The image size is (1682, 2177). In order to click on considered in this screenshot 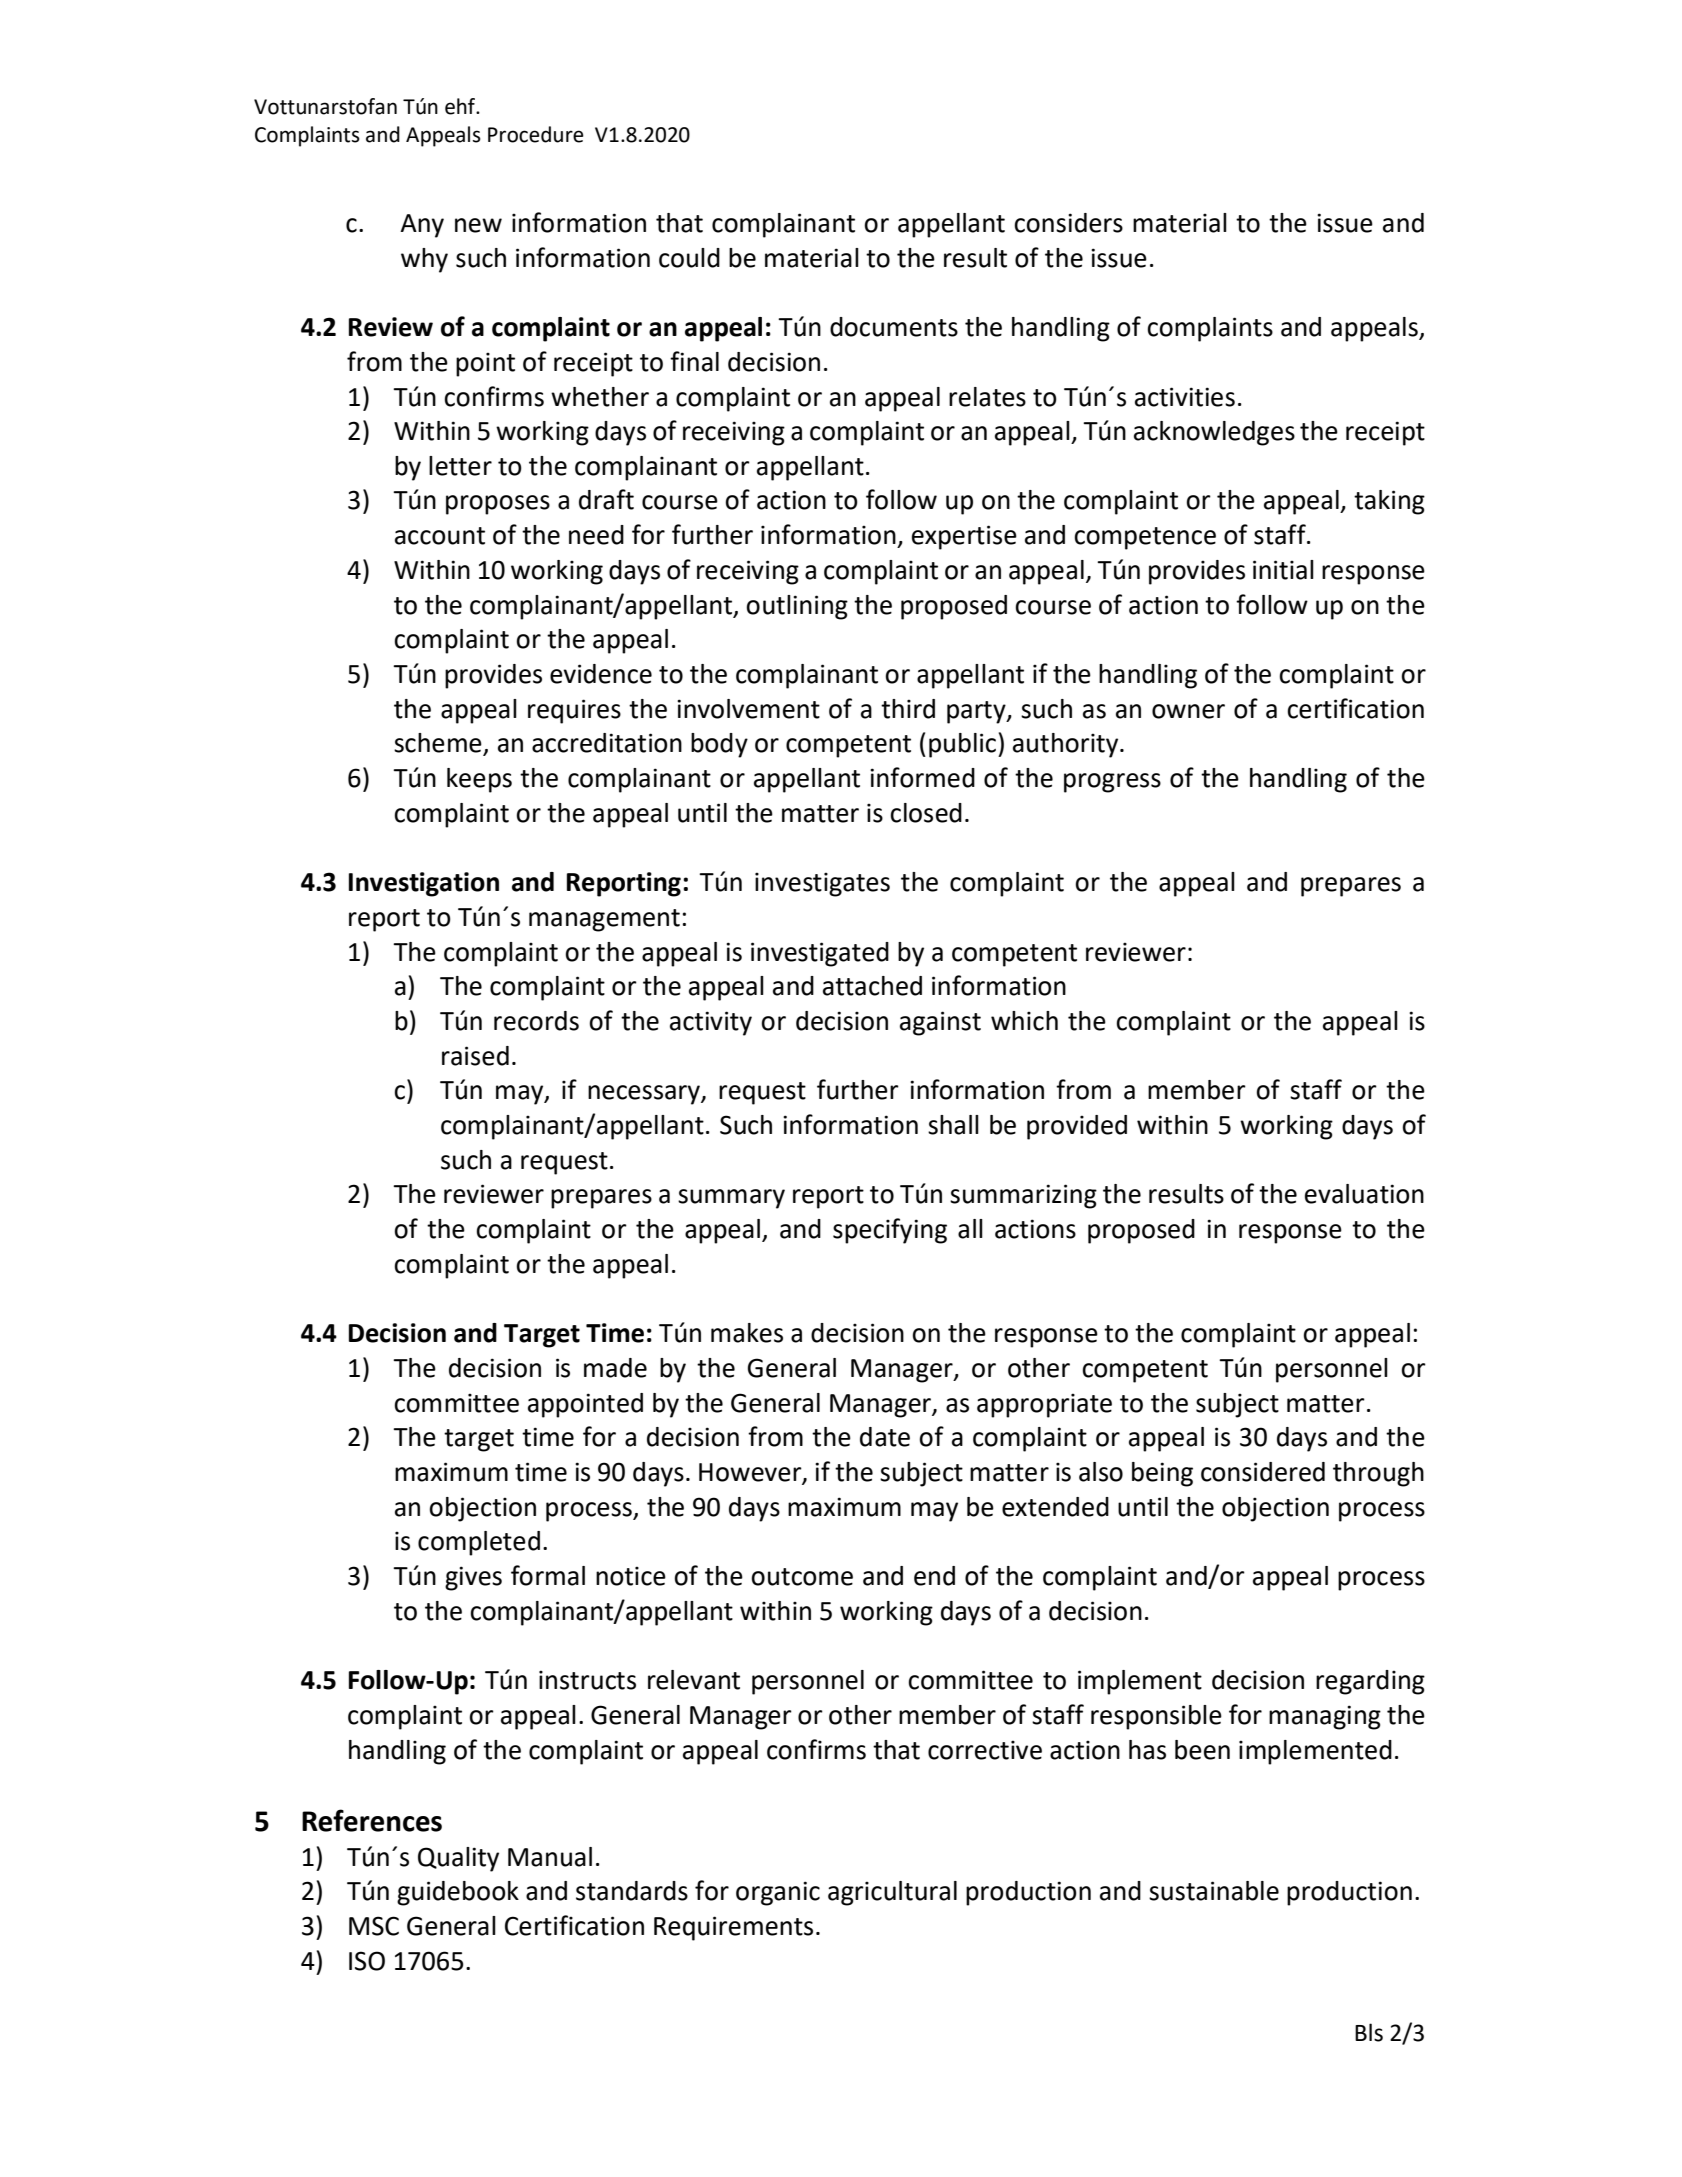, I will do `click(1263, 1472)`.
